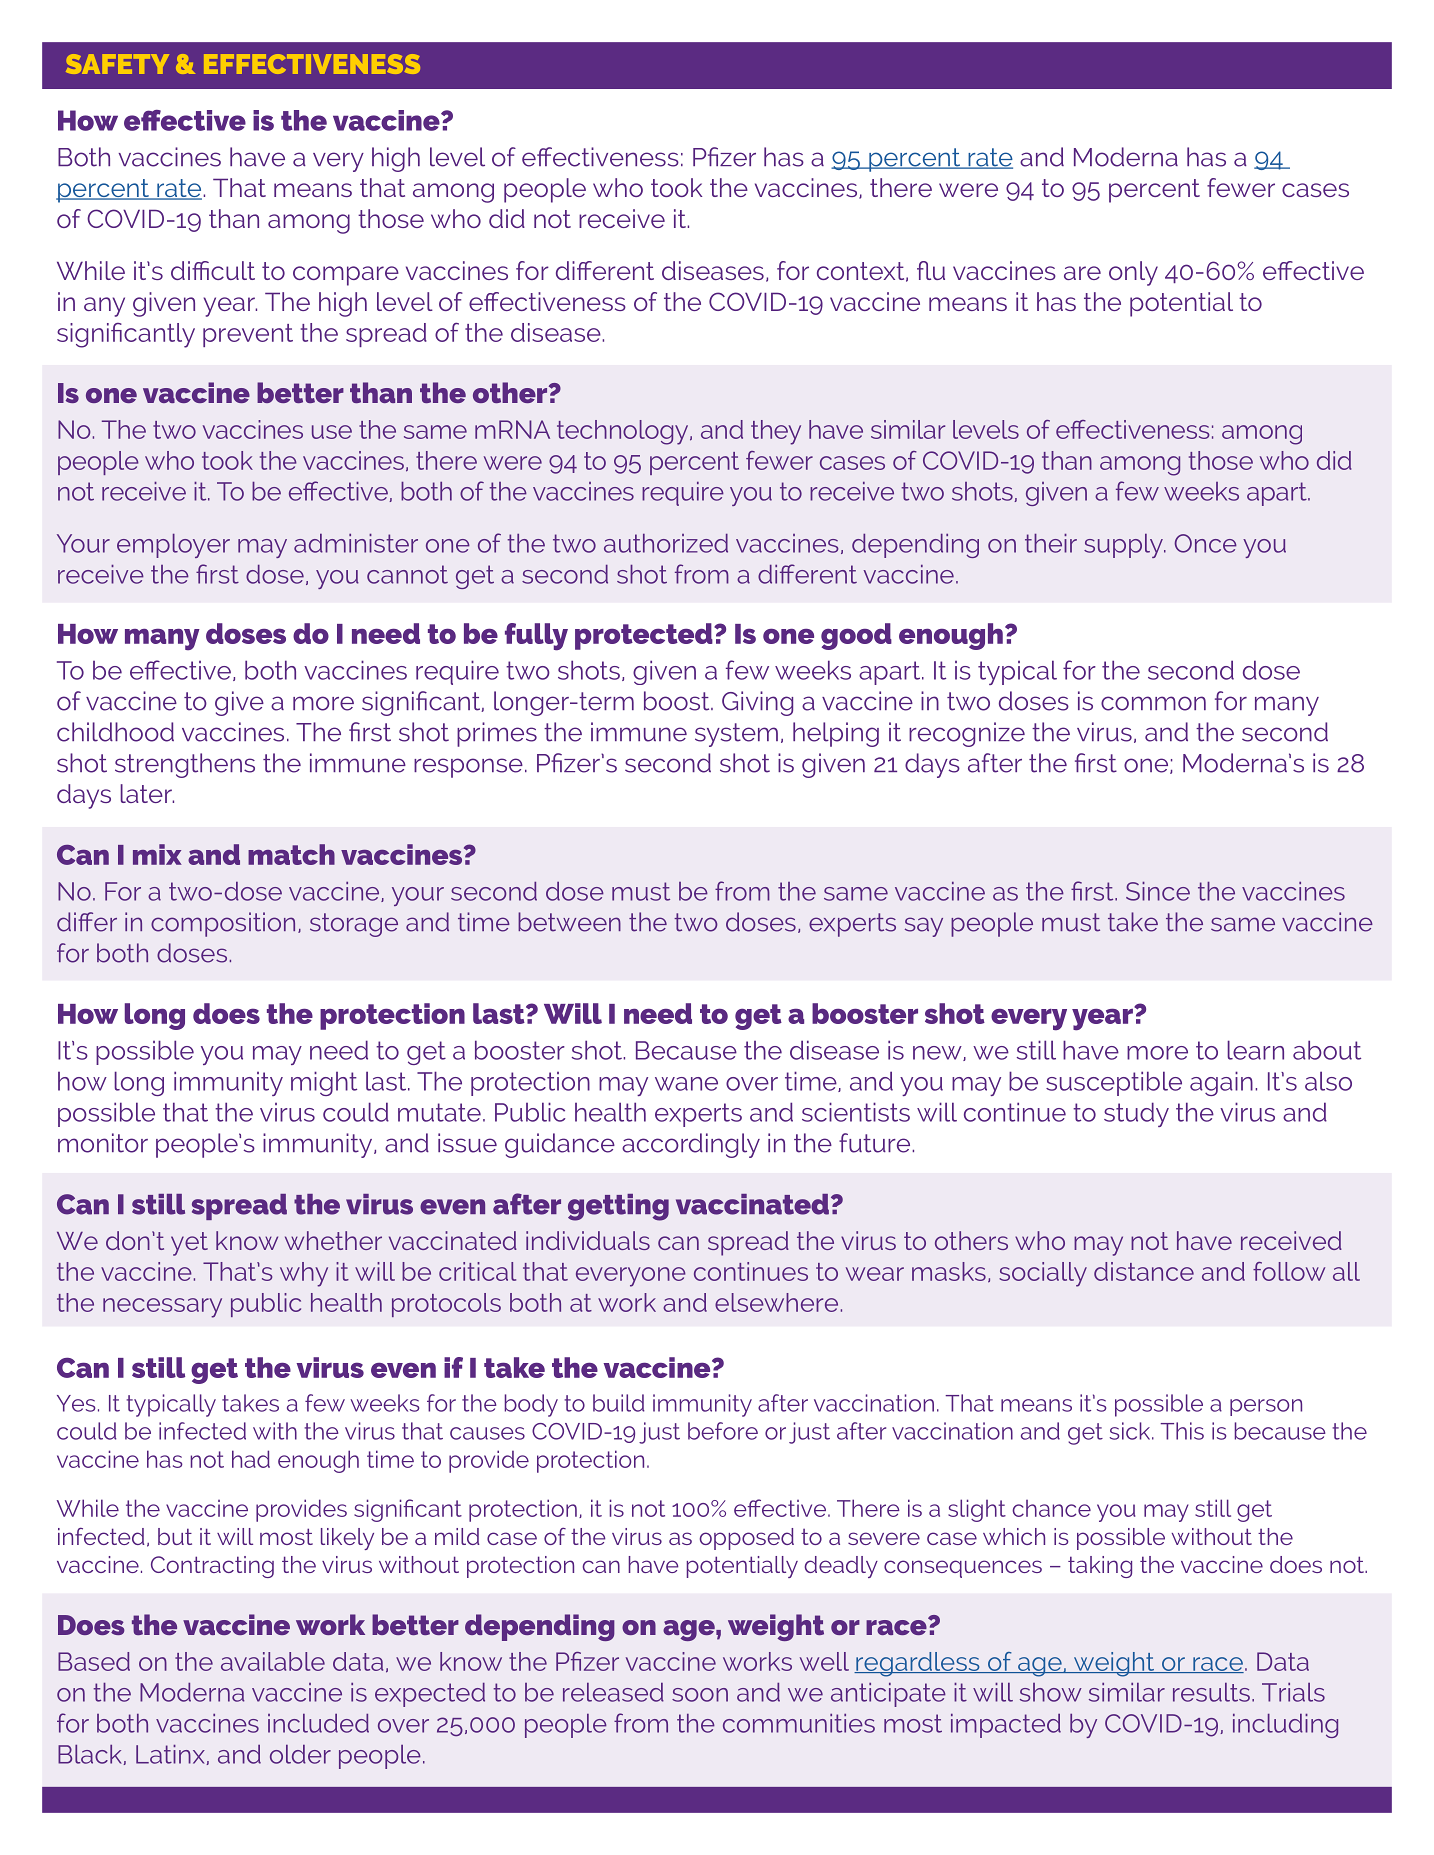 This screenshot has height=1855, width=1434. I want to click on authorized, so click(666, 543).
